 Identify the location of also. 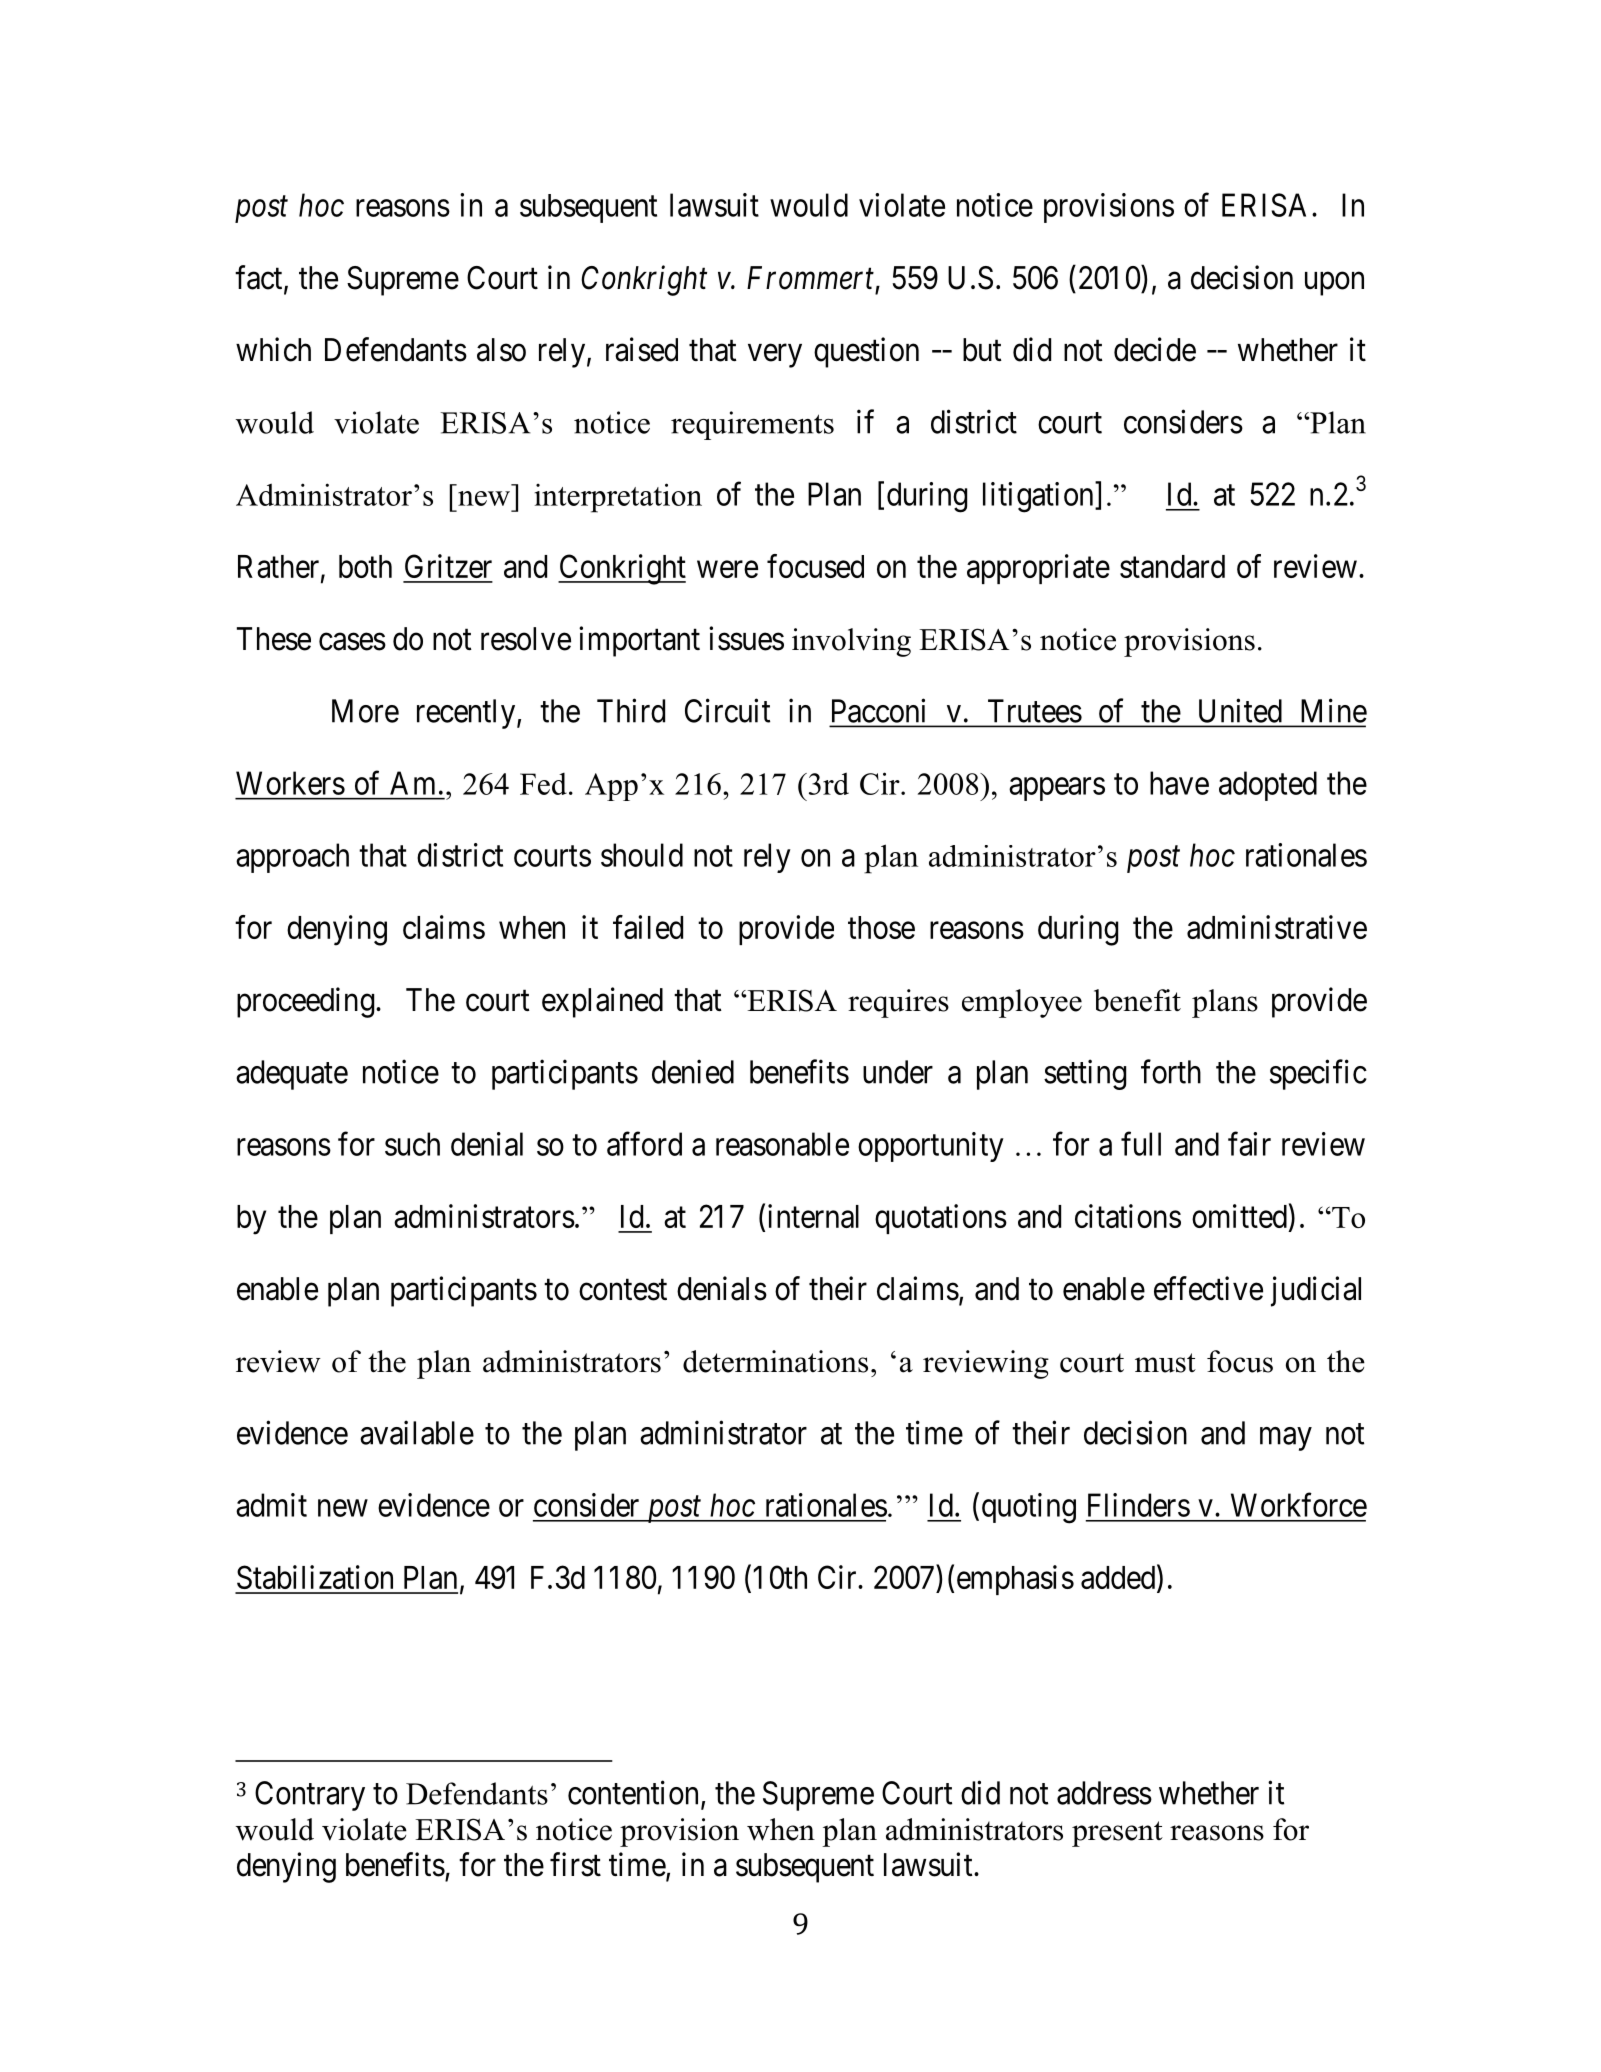
(501, 350).
